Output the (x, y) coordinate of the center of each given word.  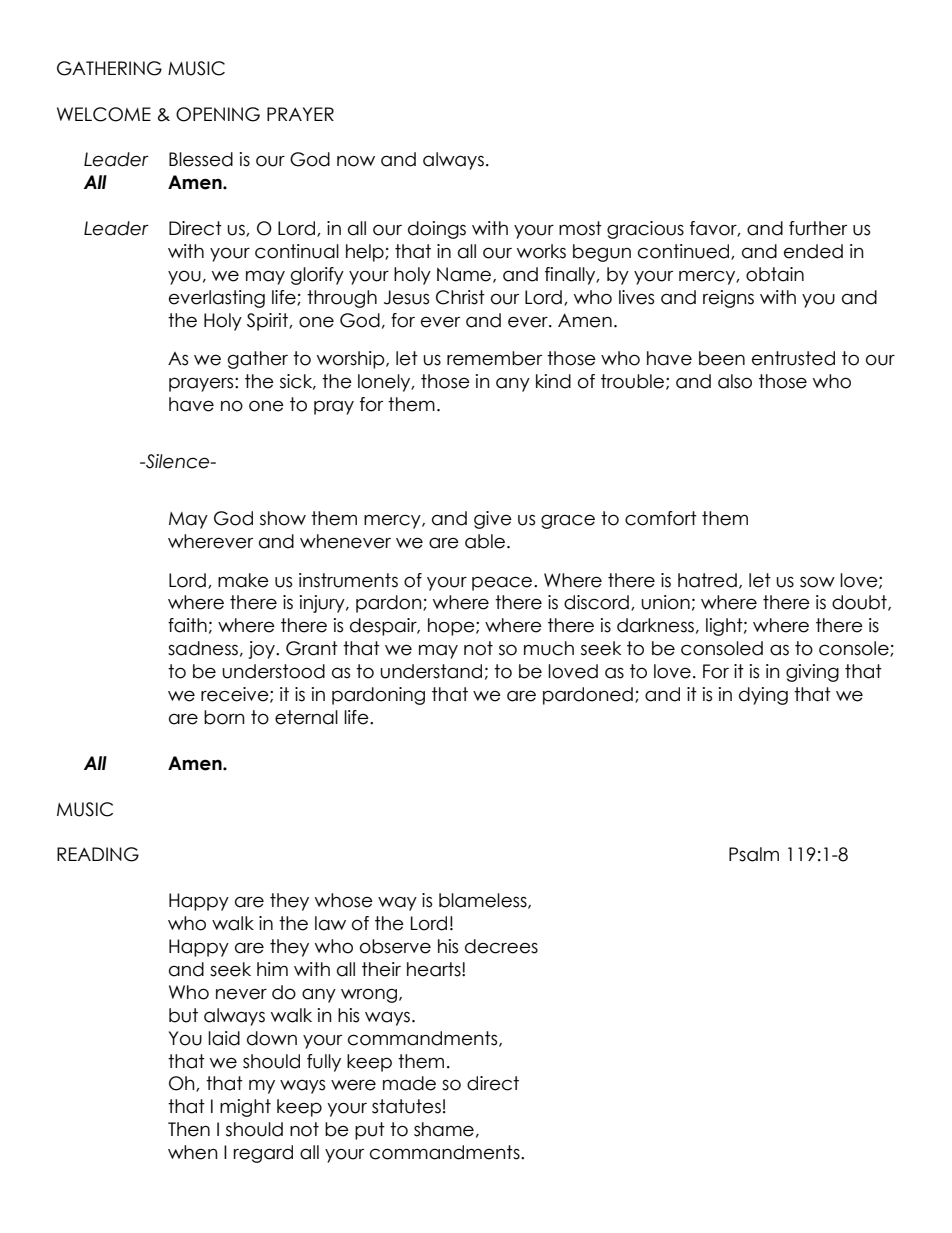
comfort (661, 518)
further (818, 228)
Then (189, 1129)
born (224, 717)
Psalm (754, 854)
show (283, 518)
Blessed (201, 159)
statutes (406, 1106)
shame (444, 1129)
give (493, 520)
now (356, 161)
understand (431, 671)
